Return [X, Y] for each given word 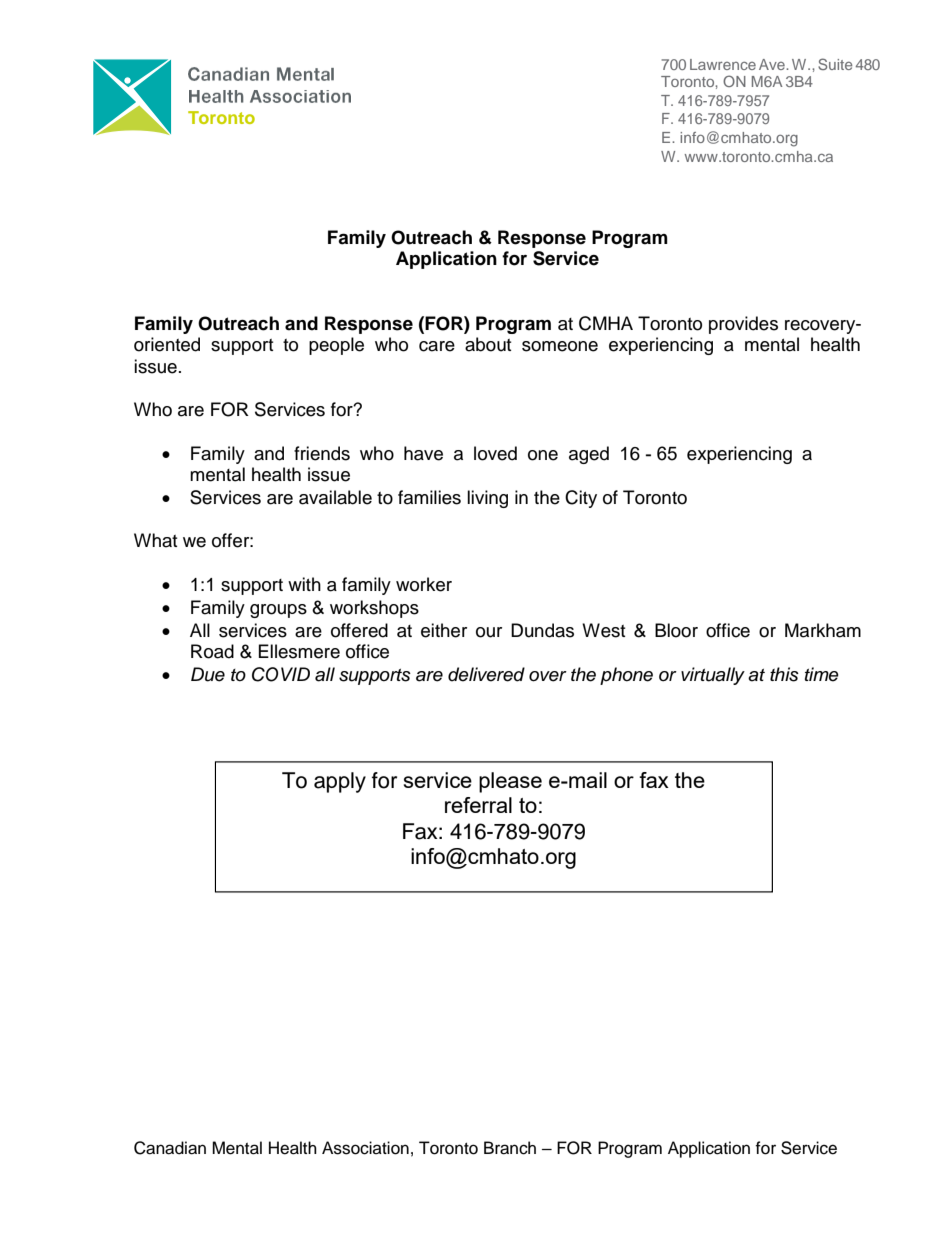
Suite [835, 64]
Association [365, 1148]
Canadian [170, 1148]
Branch [510, 1148]
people [336, 346]
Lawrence [723, 64]
